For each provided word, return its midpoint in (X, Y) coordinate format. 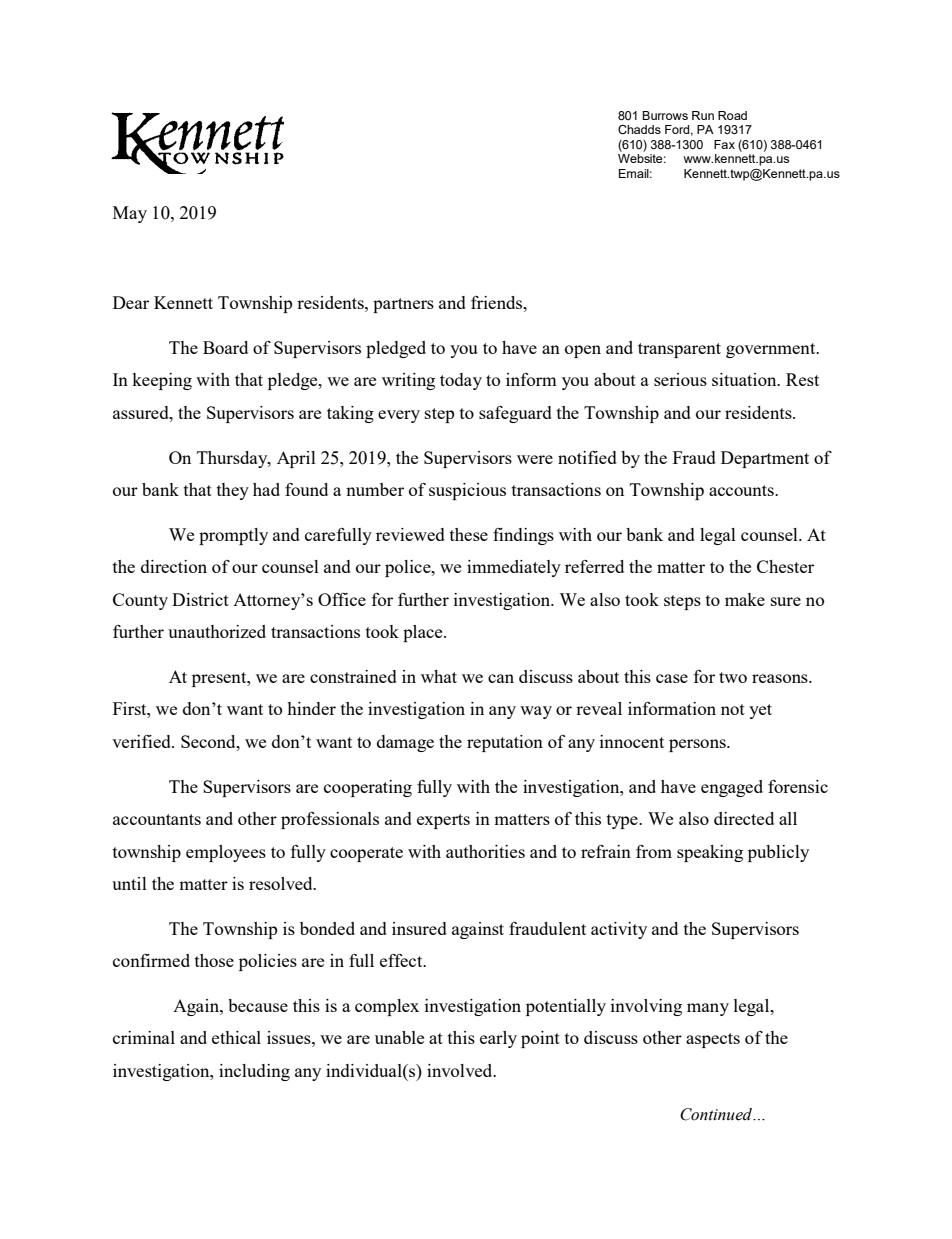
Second (209, 741)
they (233, 491)
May (130, 214)
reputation (505, 743)
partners (403, 305)
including (254, 1072)
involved (461, 1070)
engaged (732, 788)
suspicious (467, 491)
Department (765, 459)
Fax (724, 144)
